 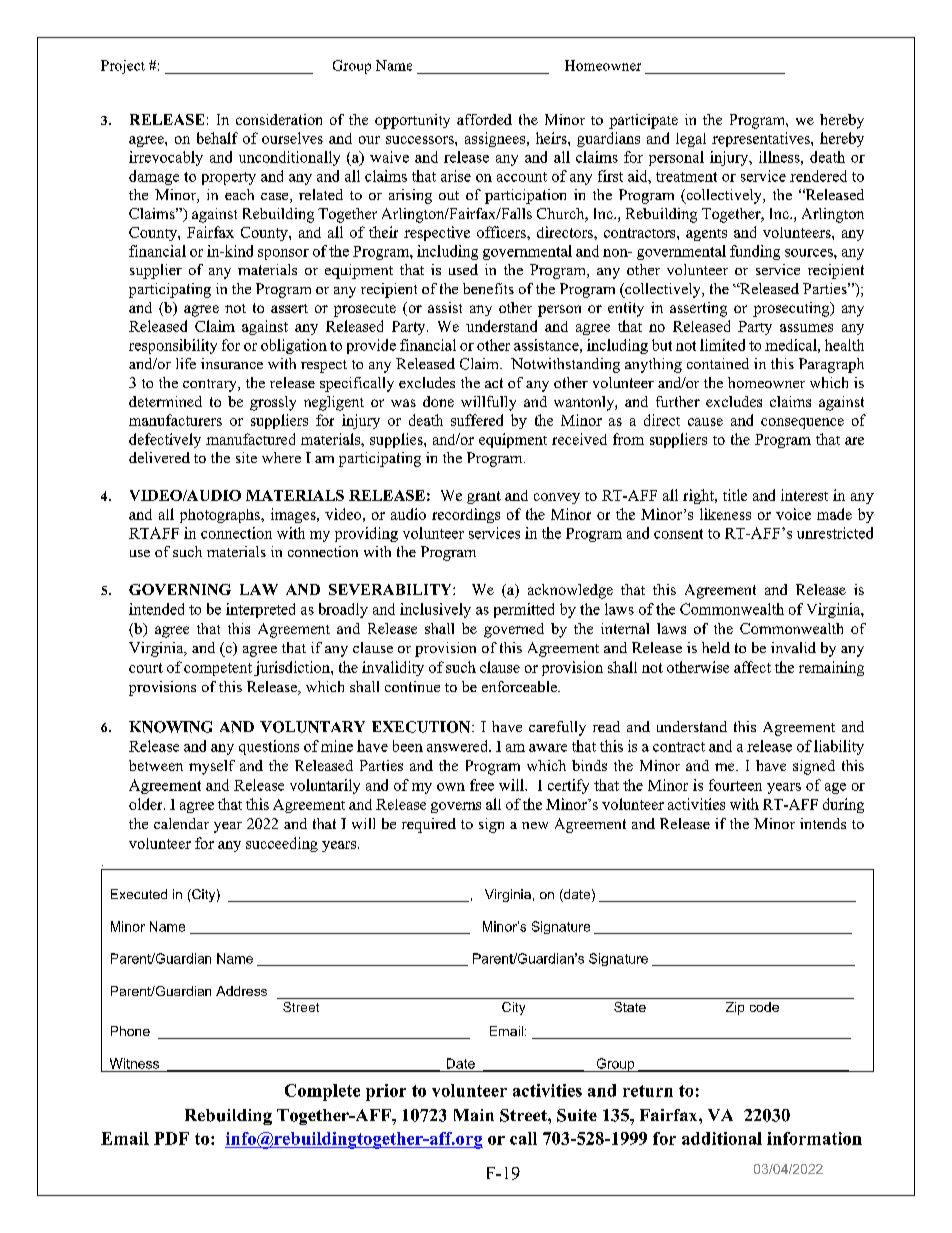 What do you see at coordinates (716, 647) in the screenshot?
I see `held` at bounding box center [716, 647].
